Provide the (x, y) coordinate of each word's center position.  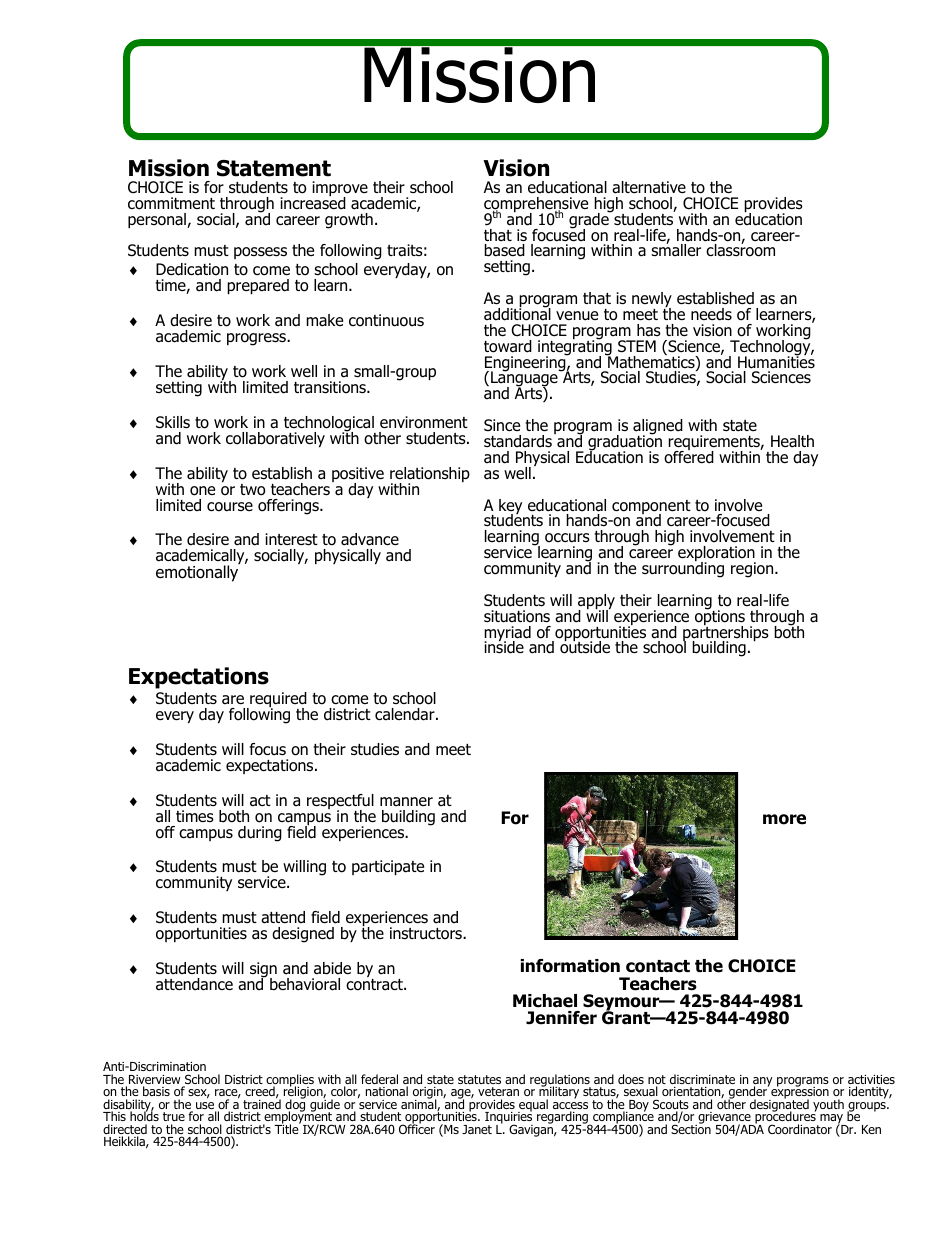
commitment (171, 203)
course (230, 507)
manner (406, 801)
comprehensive (536, 206)
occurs (567, 538)
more (784, 819)
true (174, 1116)
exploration (717, 555)
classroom (740, 249)
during (260, 834)
